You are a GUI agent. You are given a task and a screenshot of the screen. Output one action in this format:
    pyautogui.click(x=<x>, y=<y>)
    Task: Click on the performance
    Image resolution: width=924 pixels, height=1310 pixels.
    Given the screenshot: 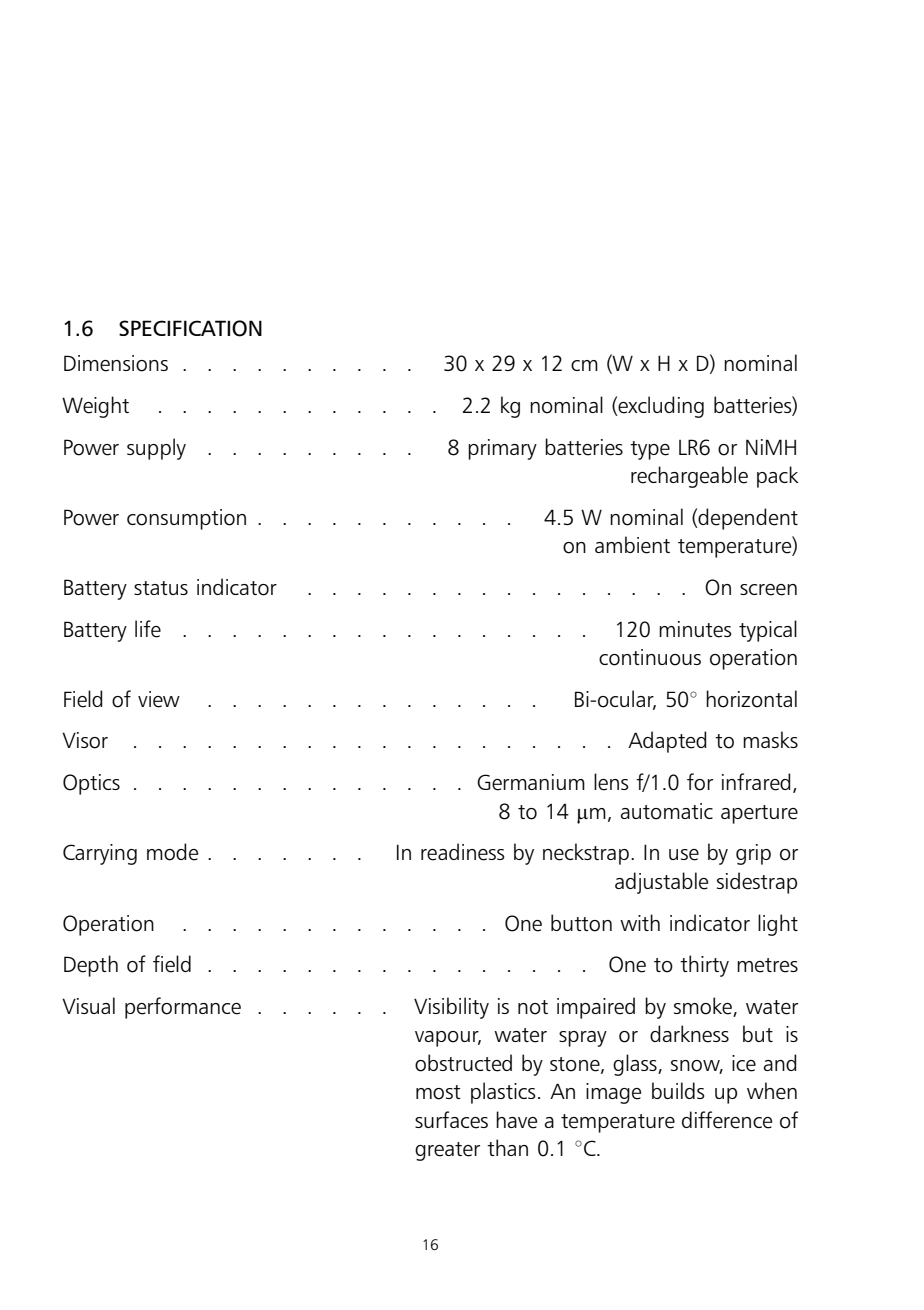 What is the action you would take?
    pyautogui.click(x=183, y=1008)
